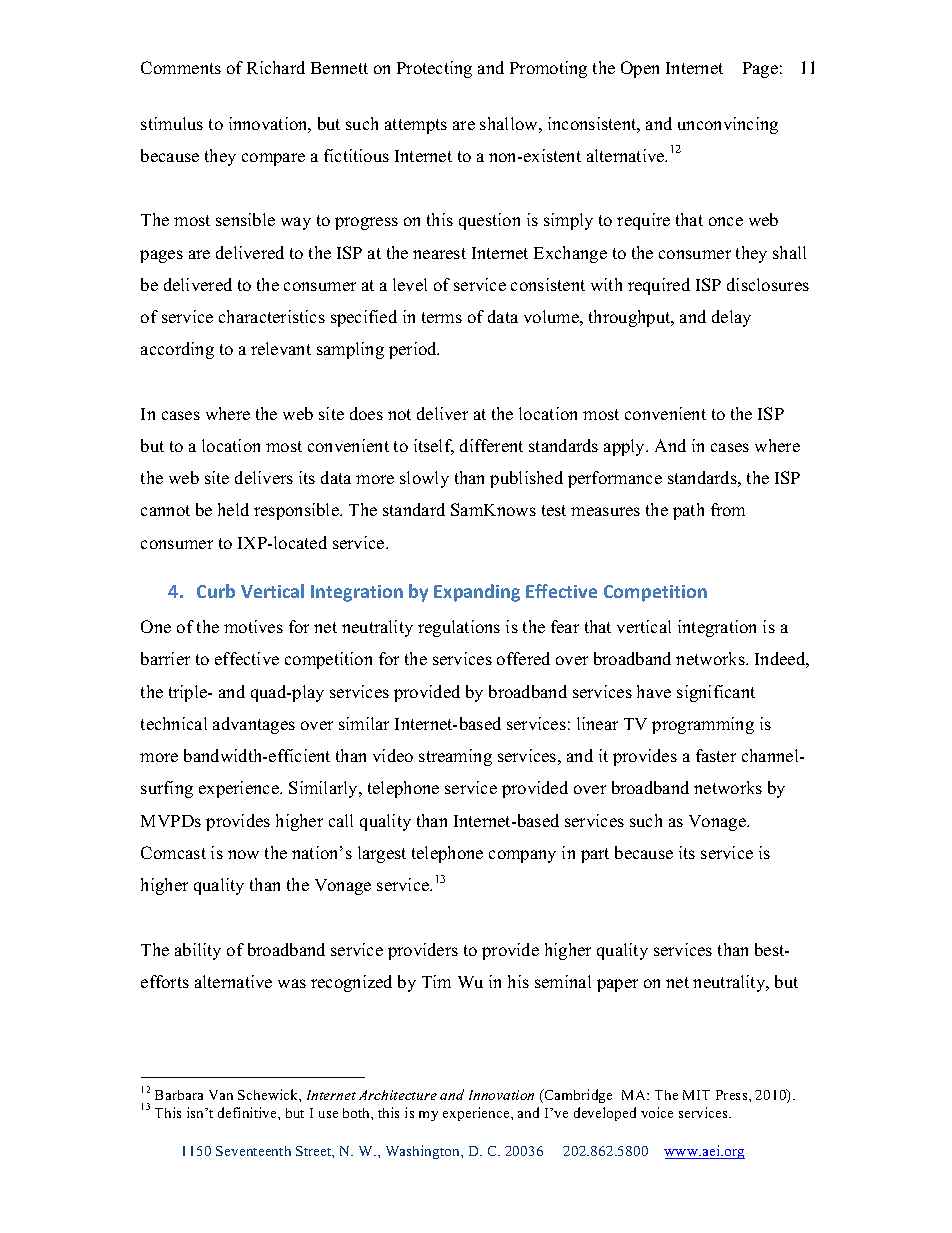 The width and height of the screenshot is (952, 1233). Describe the element at coordinates (696, 1095) in the screenshot. I see `MIT` at that location.
